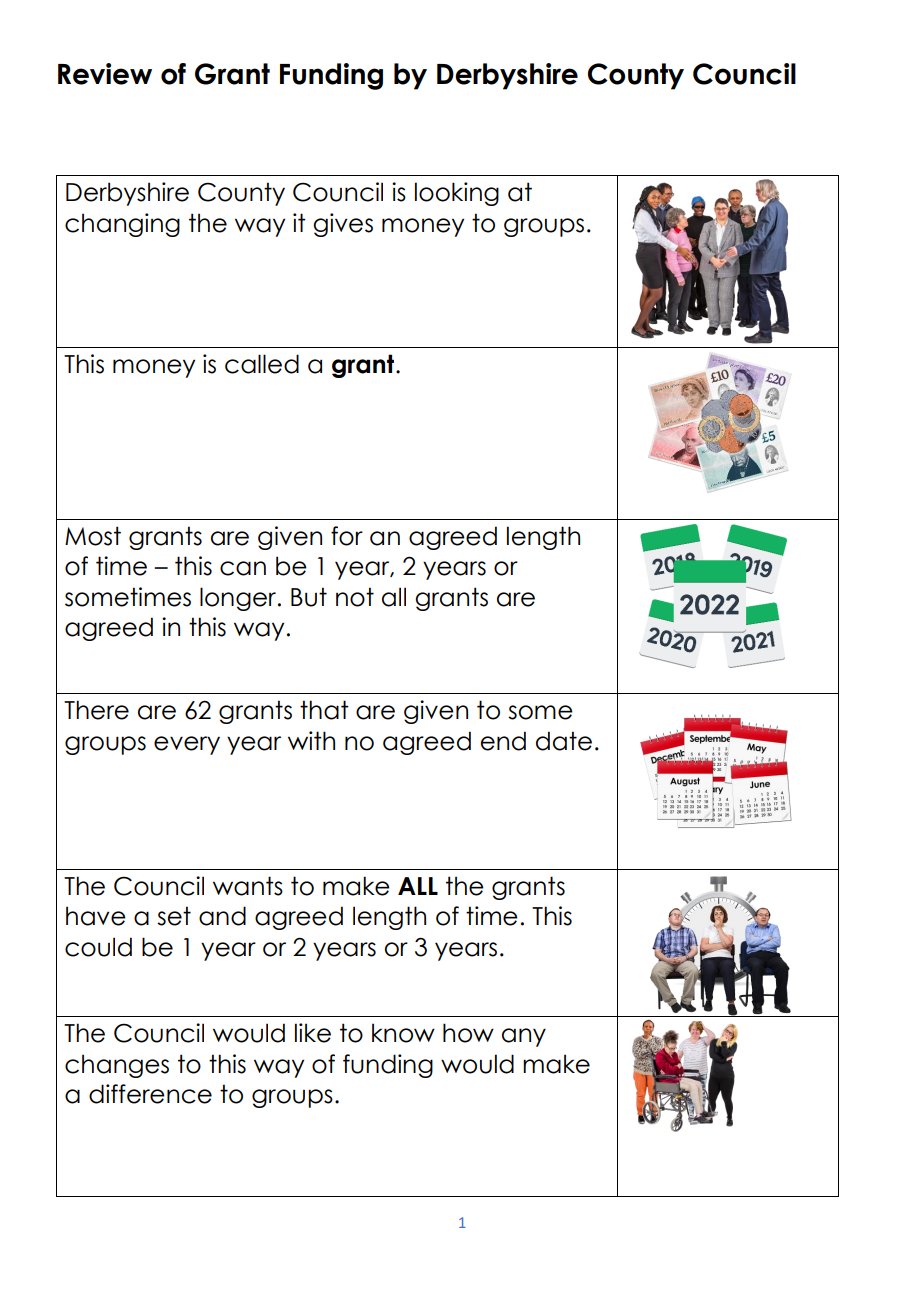 This screenshot has width=924, height=1308. I want to click on like, so click(313, 1033).
